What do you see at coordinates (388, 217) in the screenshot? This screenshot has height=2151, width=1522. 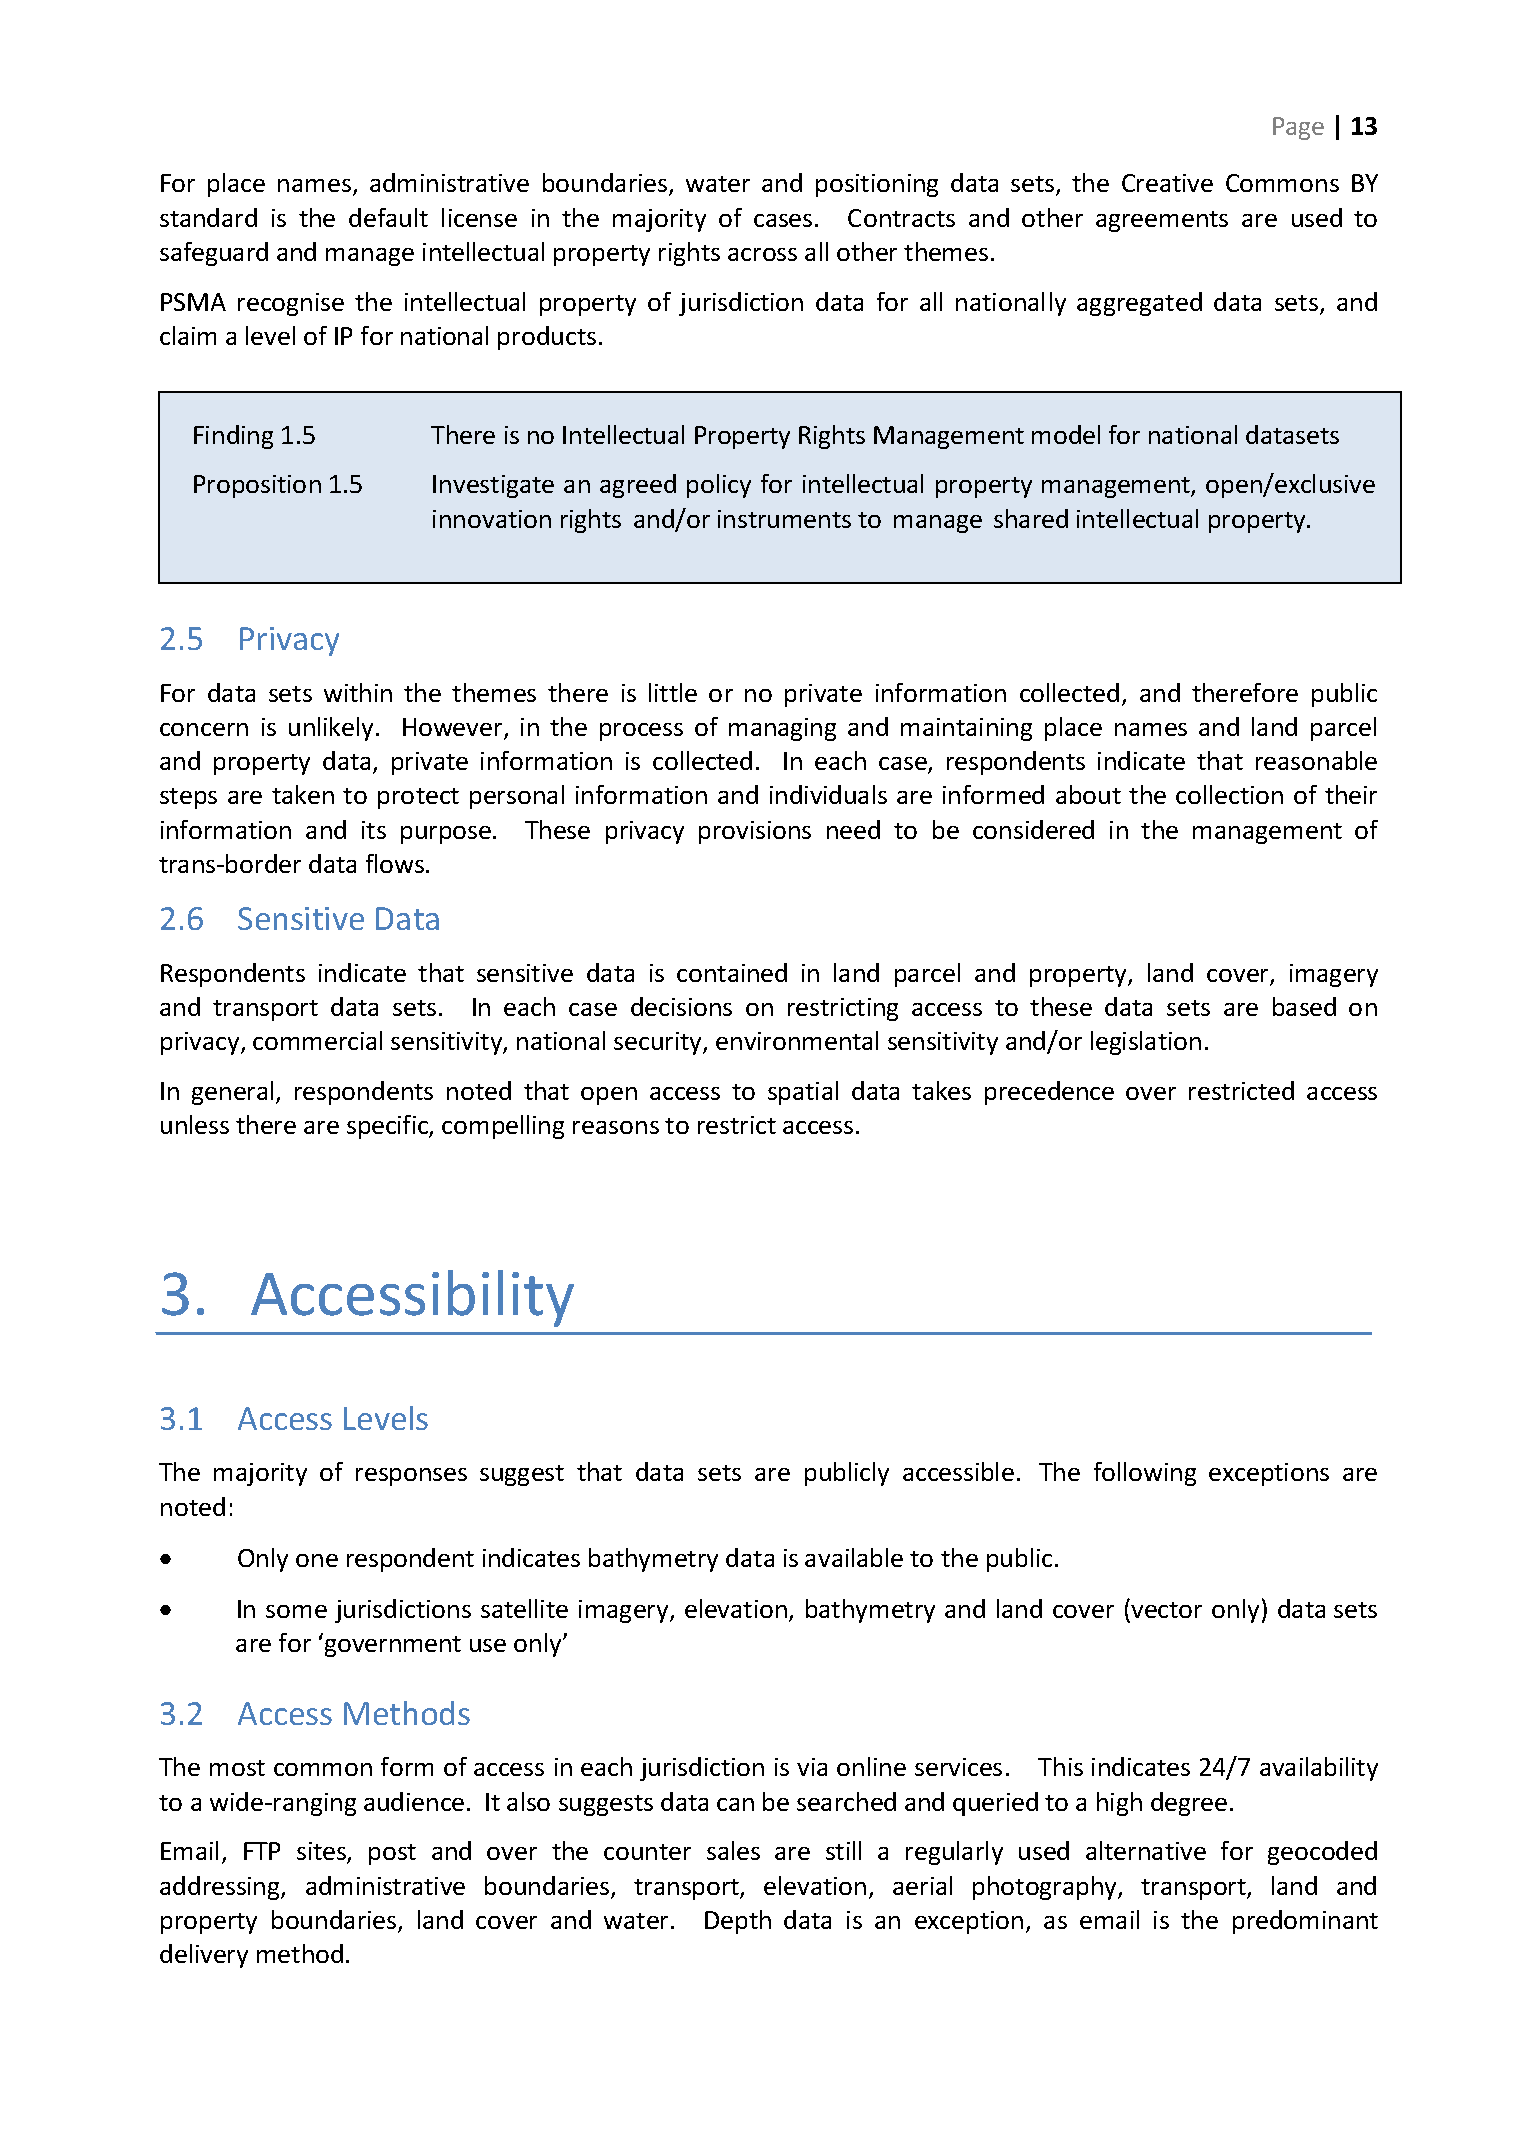 I see `default` at bounding box center [388, 217].
